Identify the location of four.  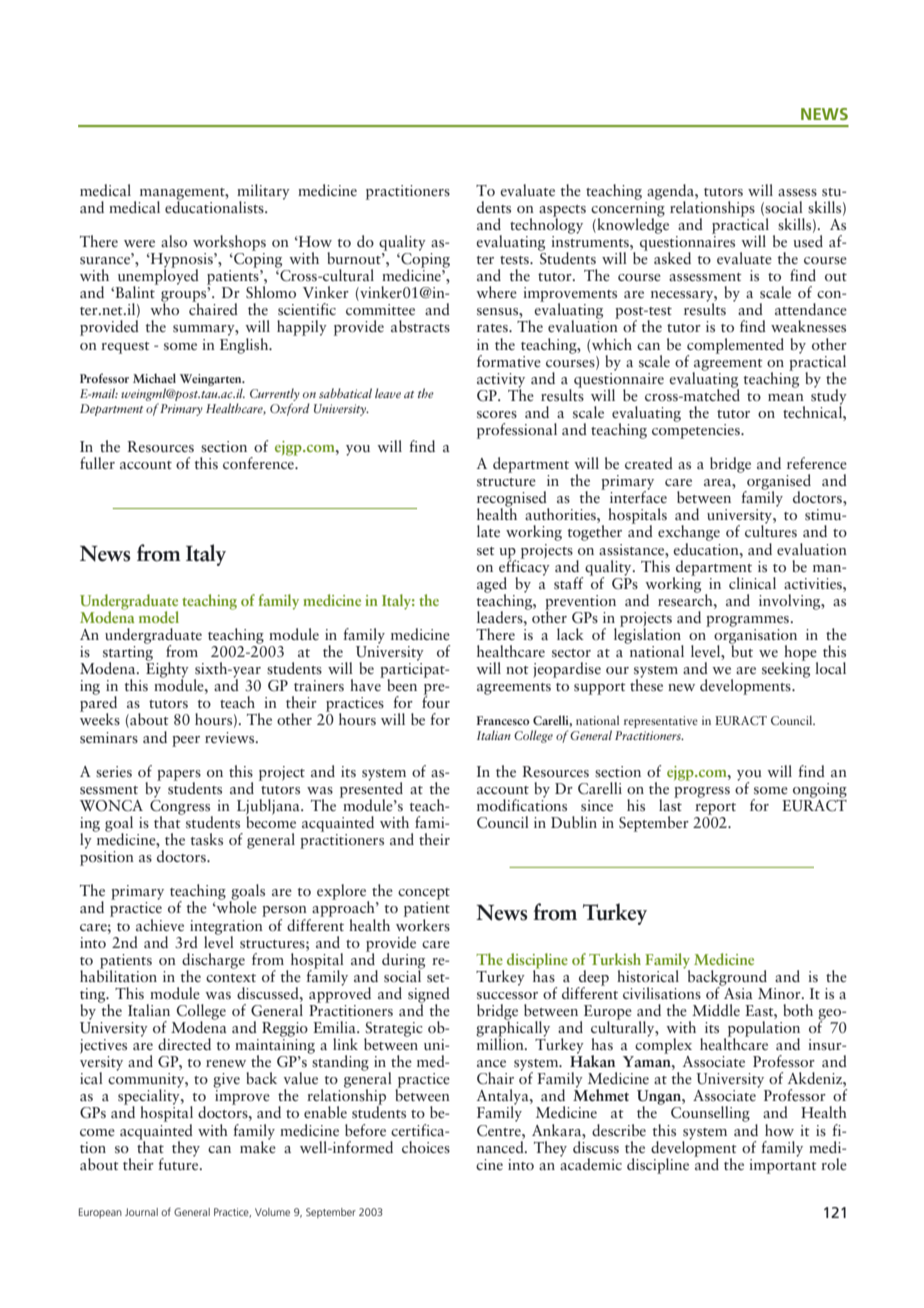
(436, 701).
